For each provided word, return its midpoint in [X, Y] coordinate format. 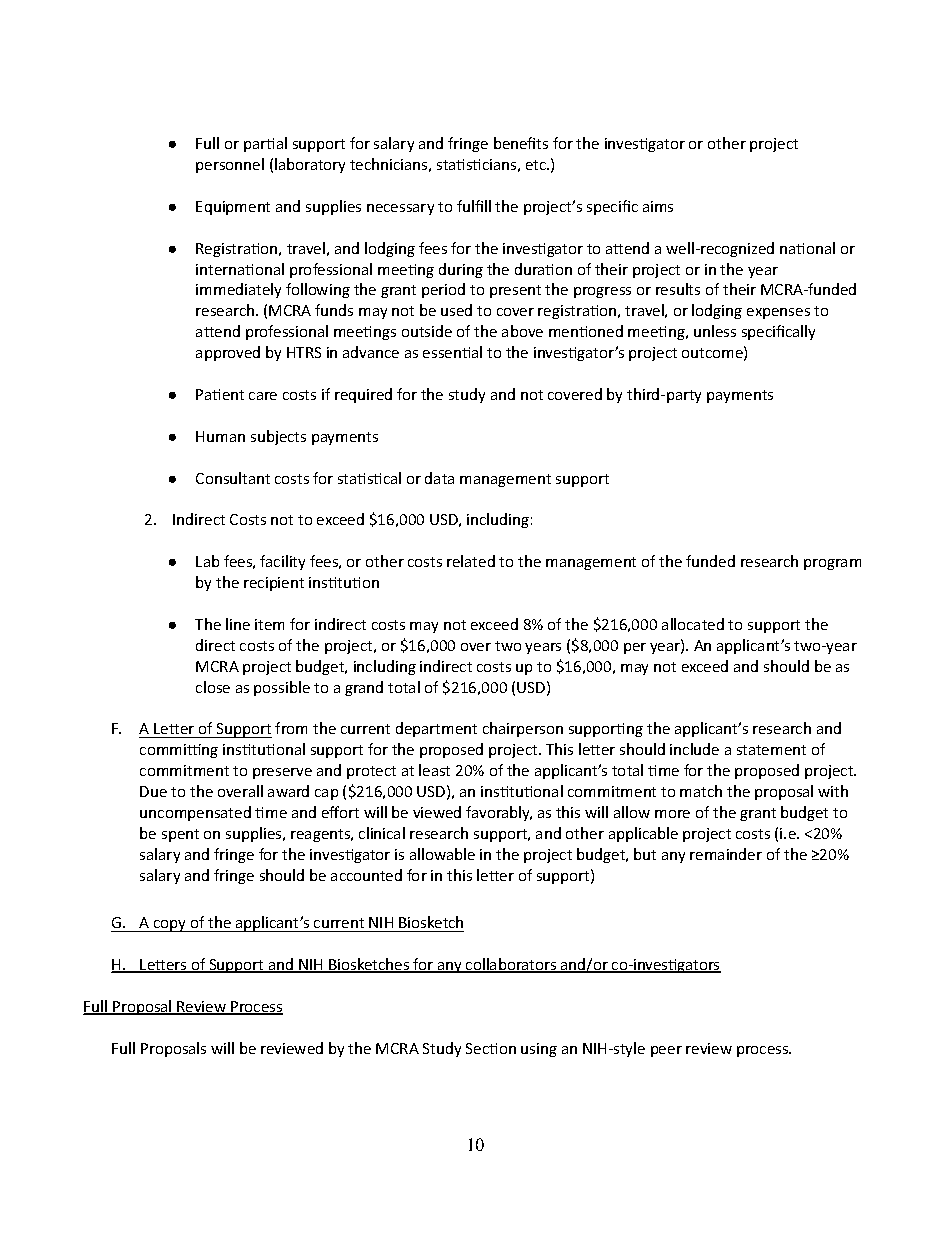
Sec [478, 1048]
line [238, 624]
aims [658, 206]
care [263, 396]
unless [715, 331]
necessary [400, 209]
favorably [499, 813]
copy [170, 926]
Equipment [233, 208]
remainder [726, 854]
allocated [693, 624]
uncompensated [195, 813]
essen [443, 354]
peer [666, 1051]
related [471, 561]
